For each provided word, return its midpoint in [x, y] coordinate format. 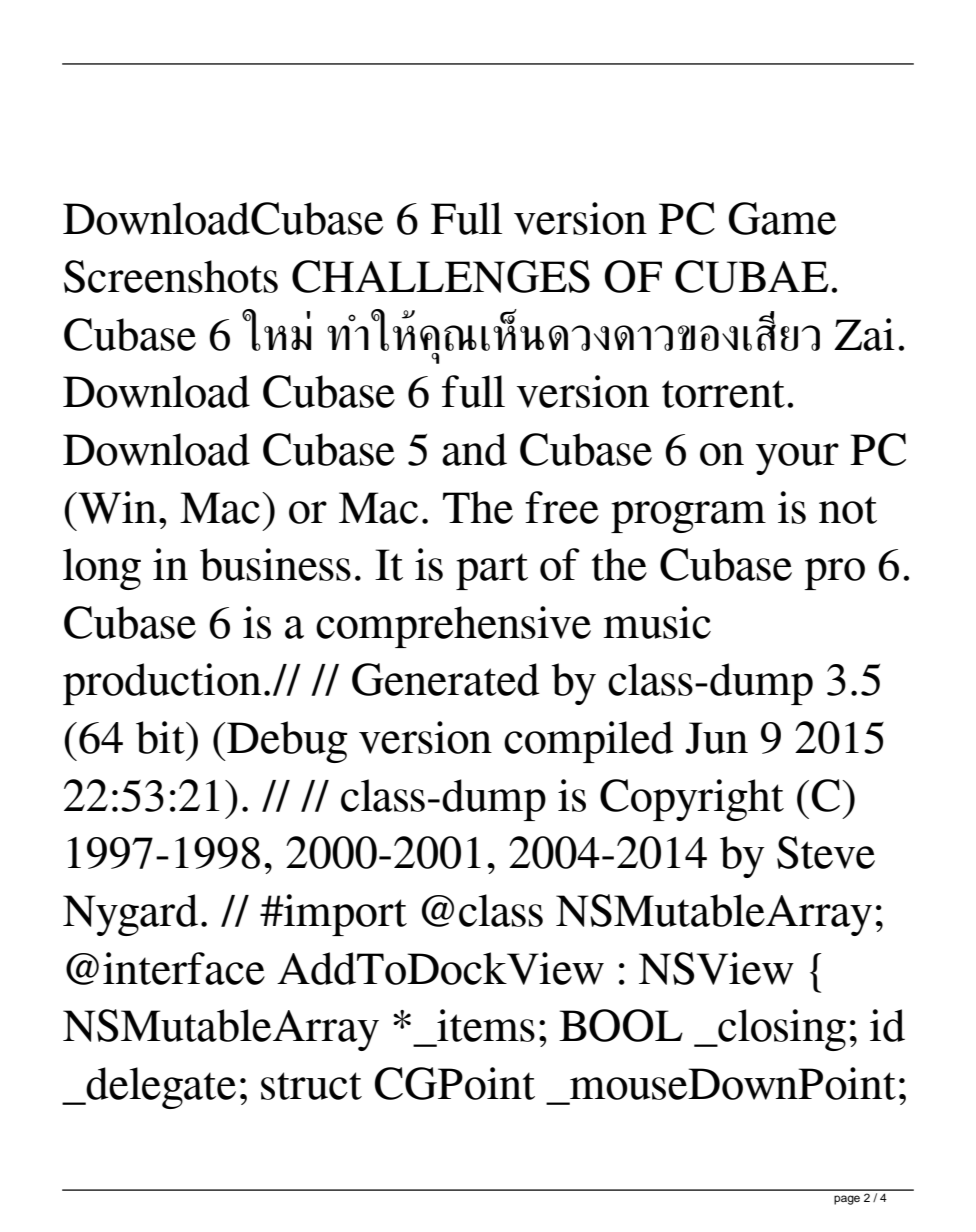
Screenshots [171, 276]
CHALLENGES [441, 276]
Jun [716, 738]
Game [782, 218]
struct [311, 1086]
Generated [446, 679]
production [162, 684]
